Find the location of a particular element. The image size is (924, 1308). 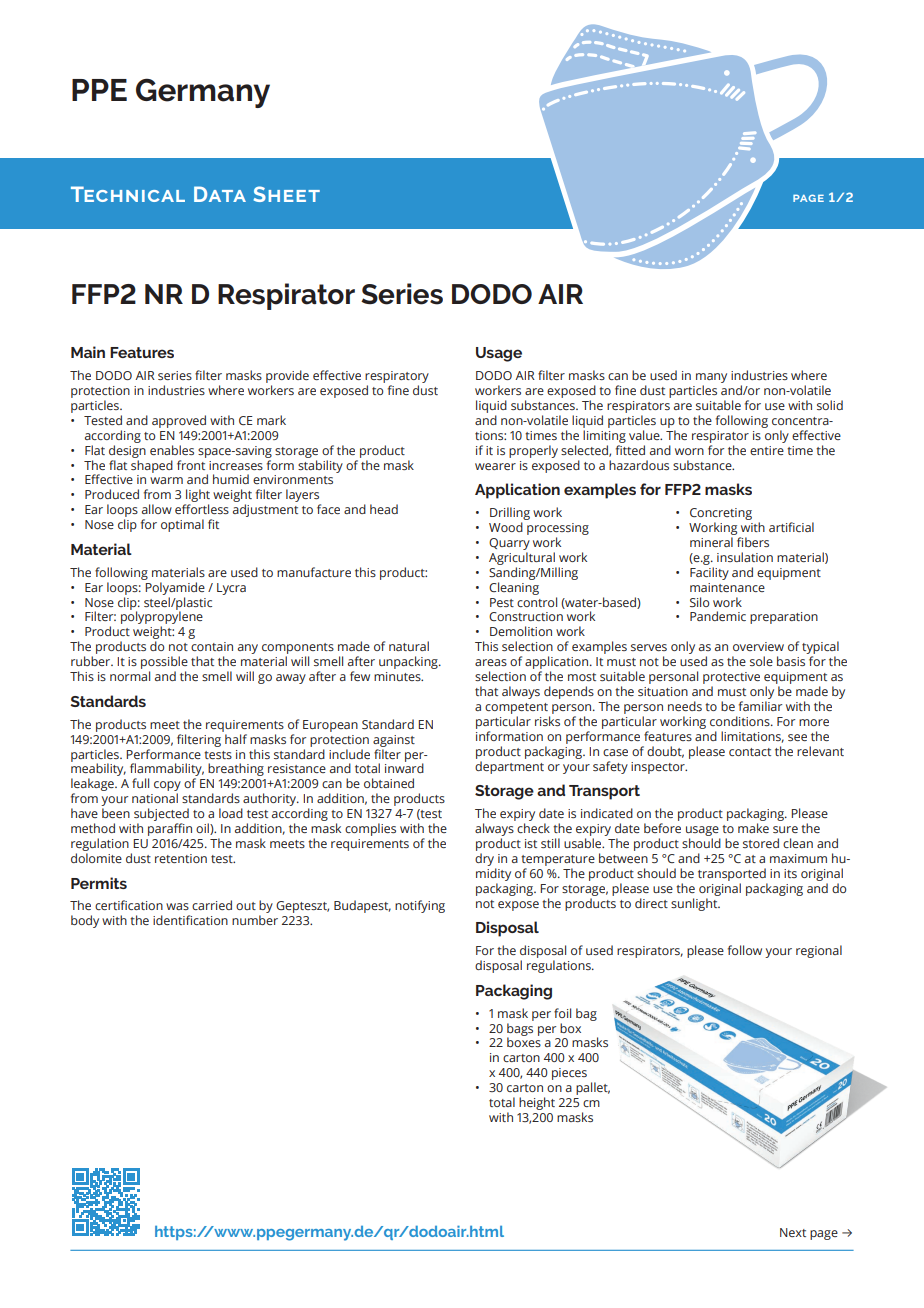

retention is located at coordinates (181, 858).
